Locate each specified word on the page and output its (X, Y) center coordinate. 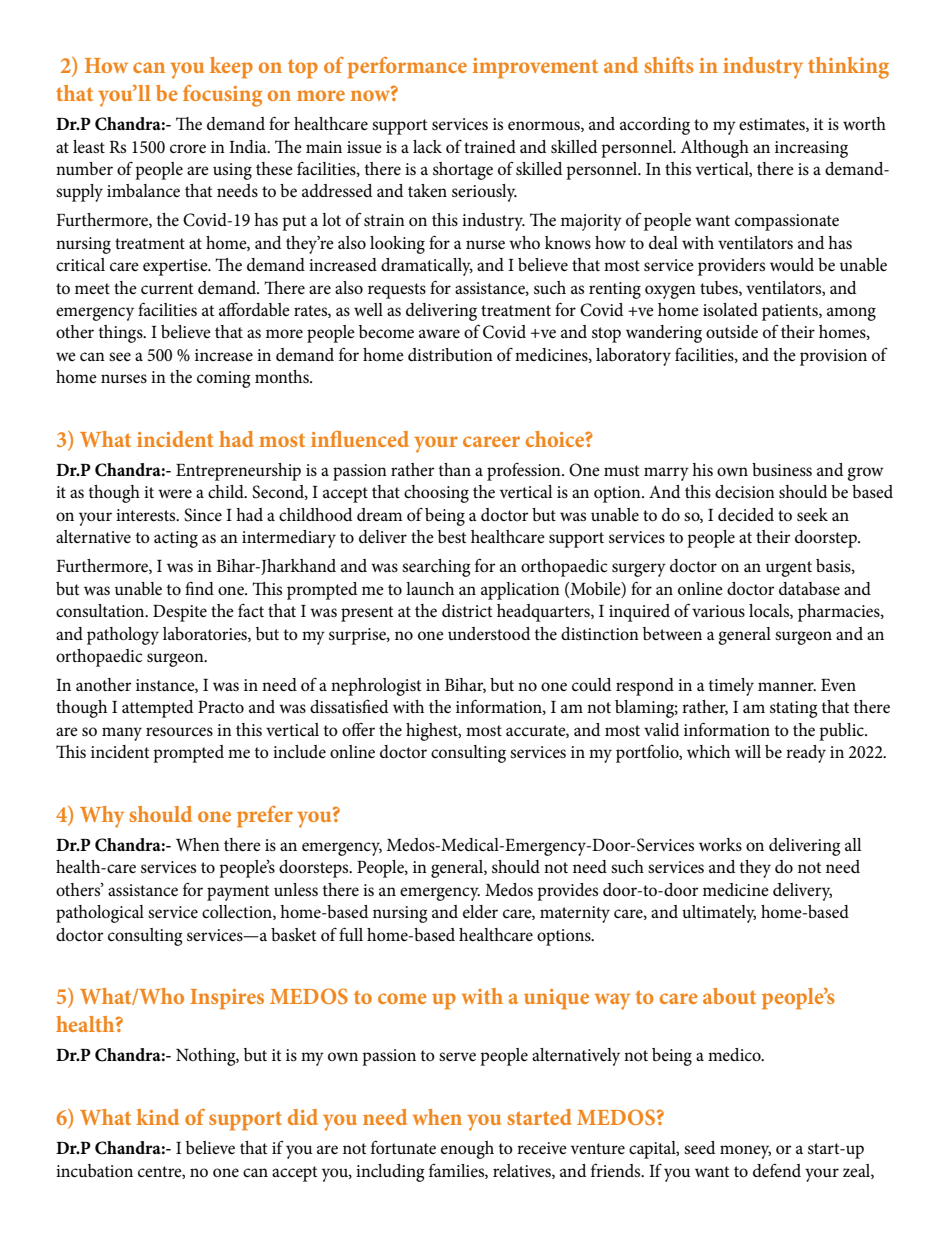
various (718, 611)
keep (231, 68)
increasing (811, 149)
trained (490, 147)
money (745, 1152)
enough (467, 1150)
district (467, 611)
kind (157, 1117)
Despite (180, 613)
